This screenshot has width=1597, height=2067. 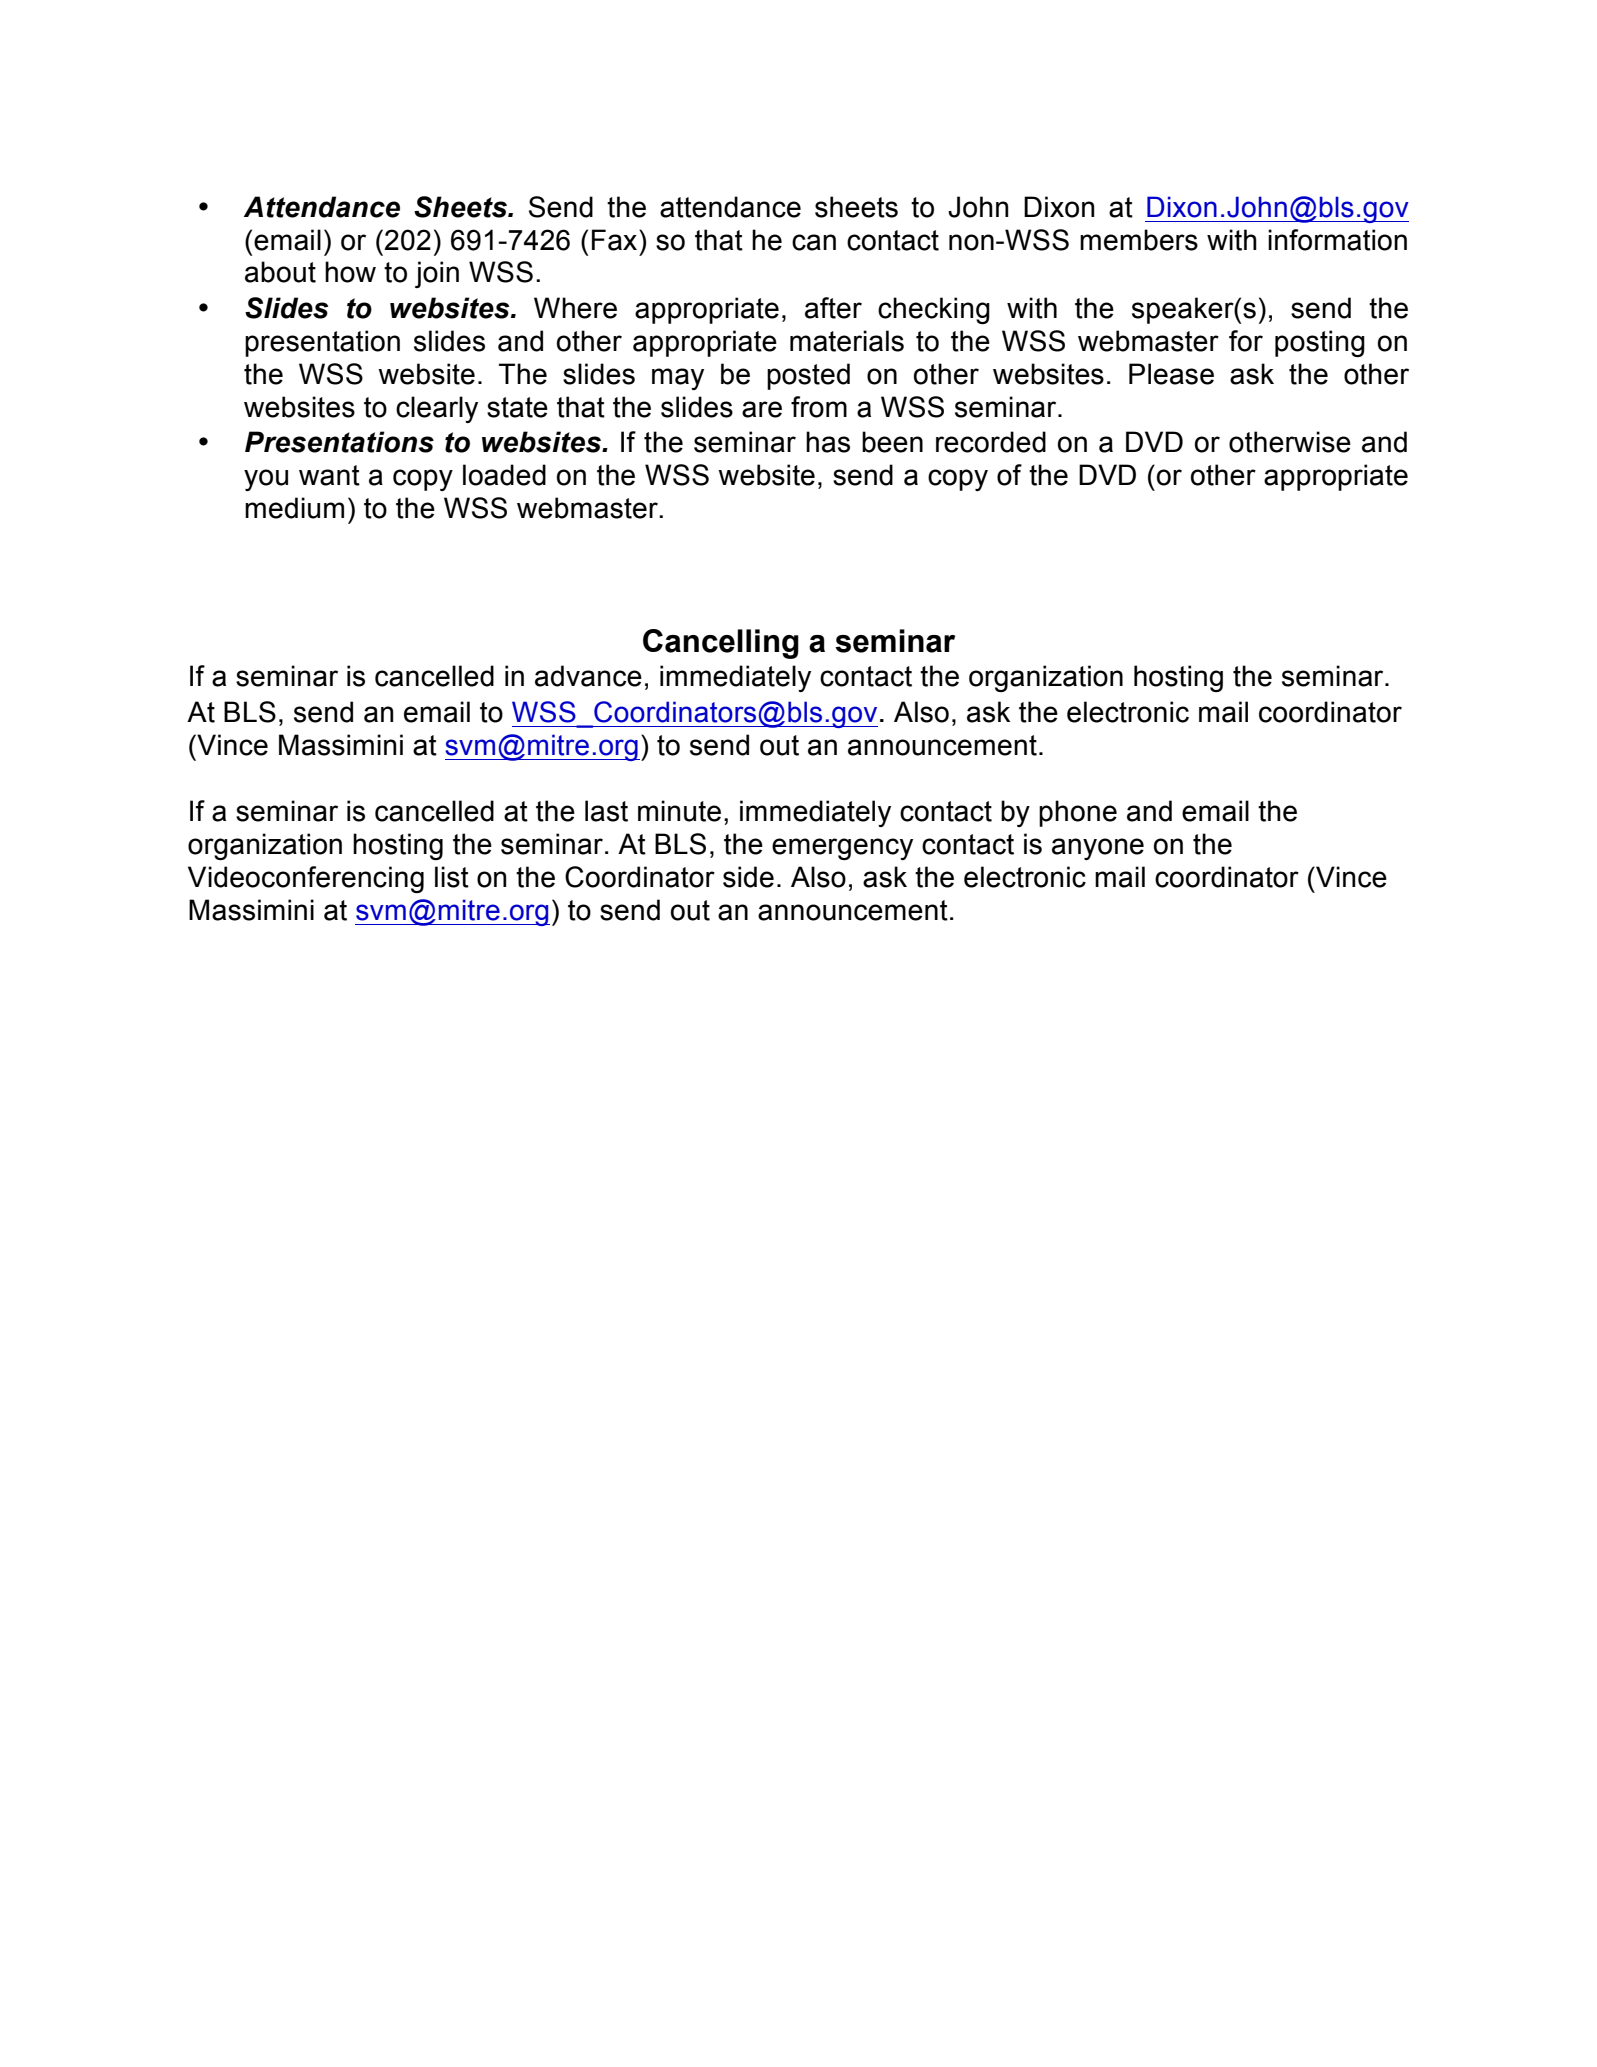 I want to click on list, so click(x=452, y=877).
